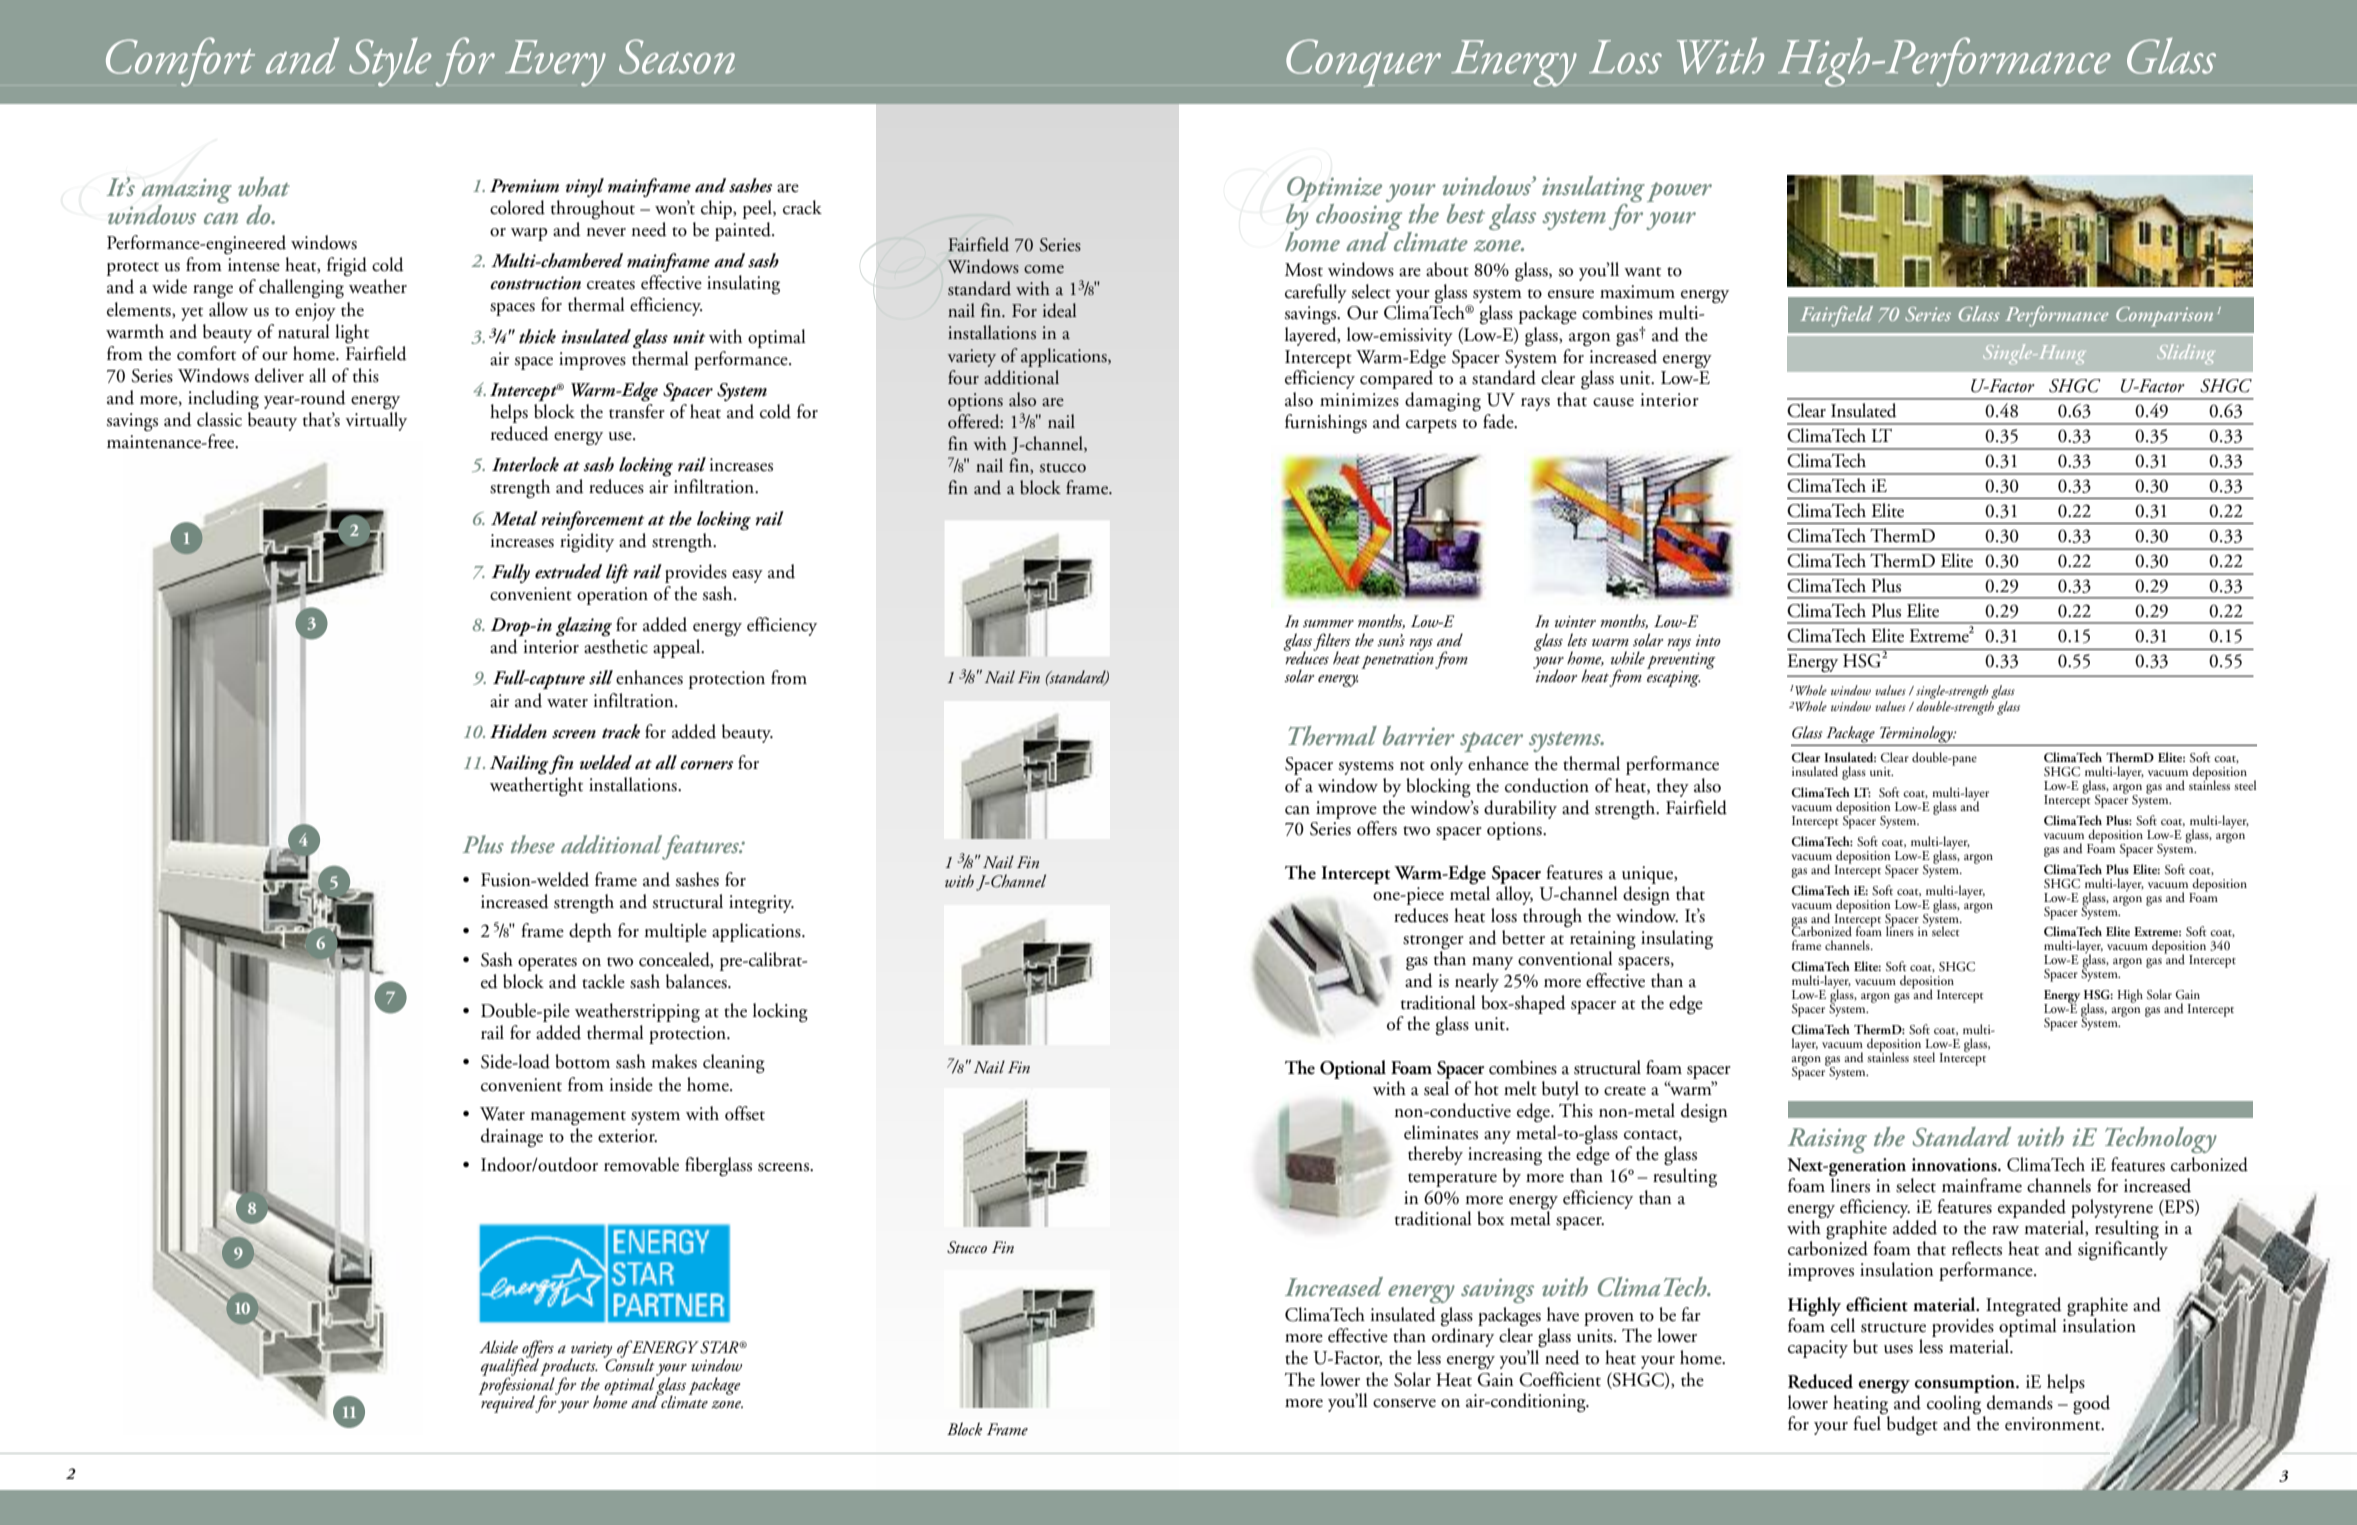 The image size is (2357, 1525). Describe the element at coordinates (1679, 192) in the document. I see `power` at that location.
